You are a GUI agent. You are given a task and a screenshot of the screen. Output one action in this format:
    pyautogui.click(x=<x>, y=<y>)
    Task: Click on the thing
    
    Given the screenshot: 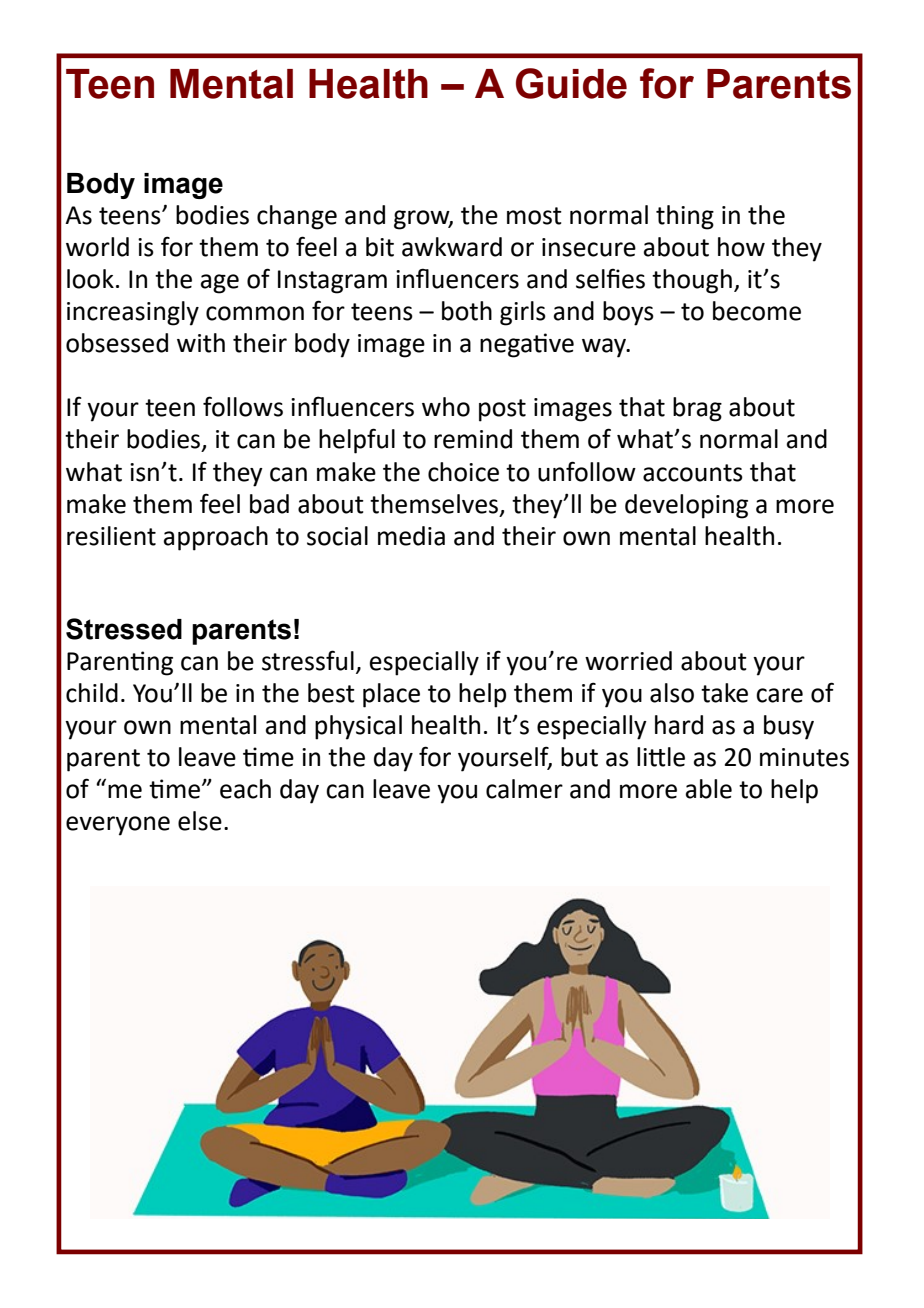 What is the action you would take?
    pyautogui.click(x=685, y=217)
